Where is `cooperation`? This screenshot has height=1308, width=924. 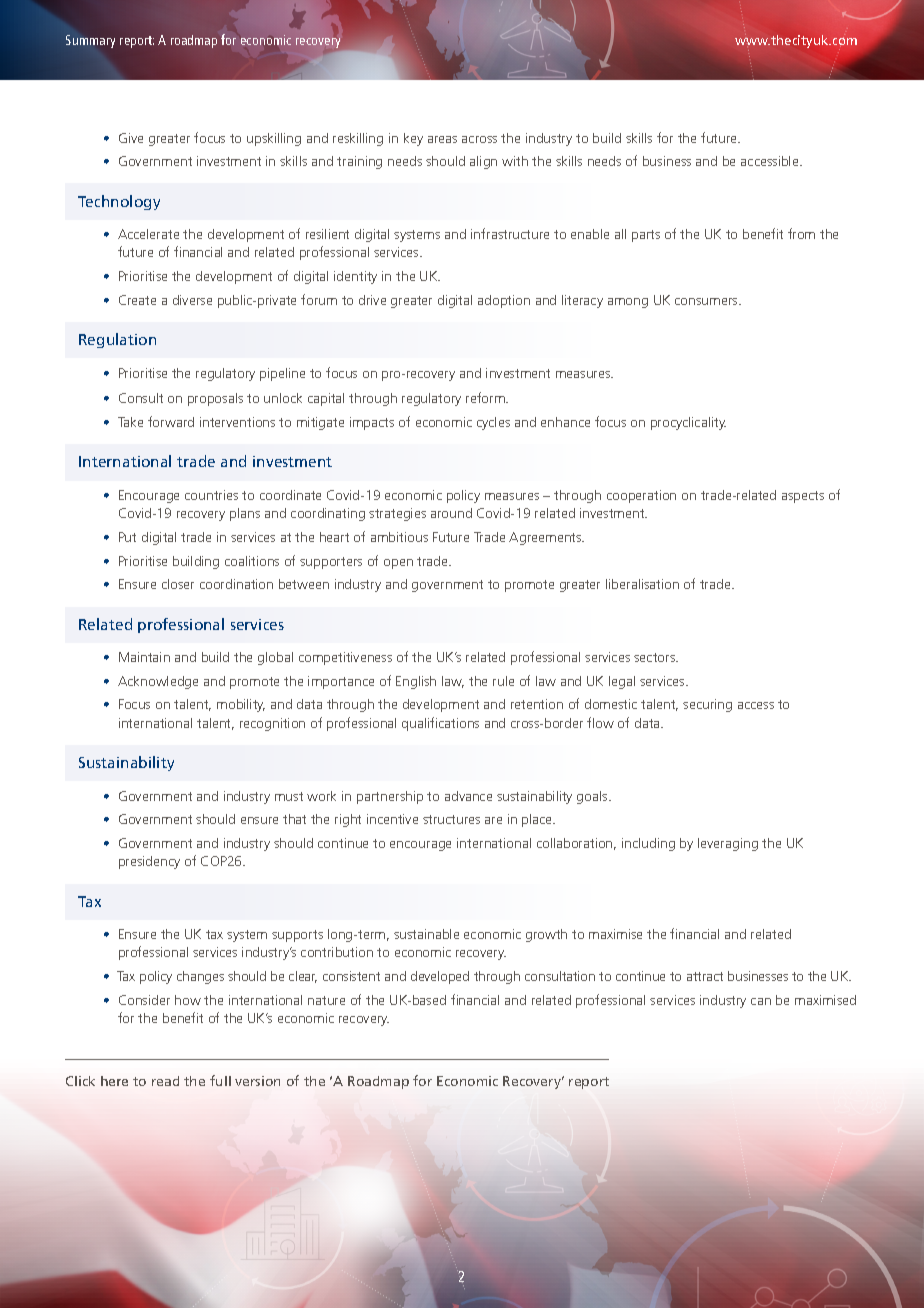 cooperation is located at coordinates (641, 496).
